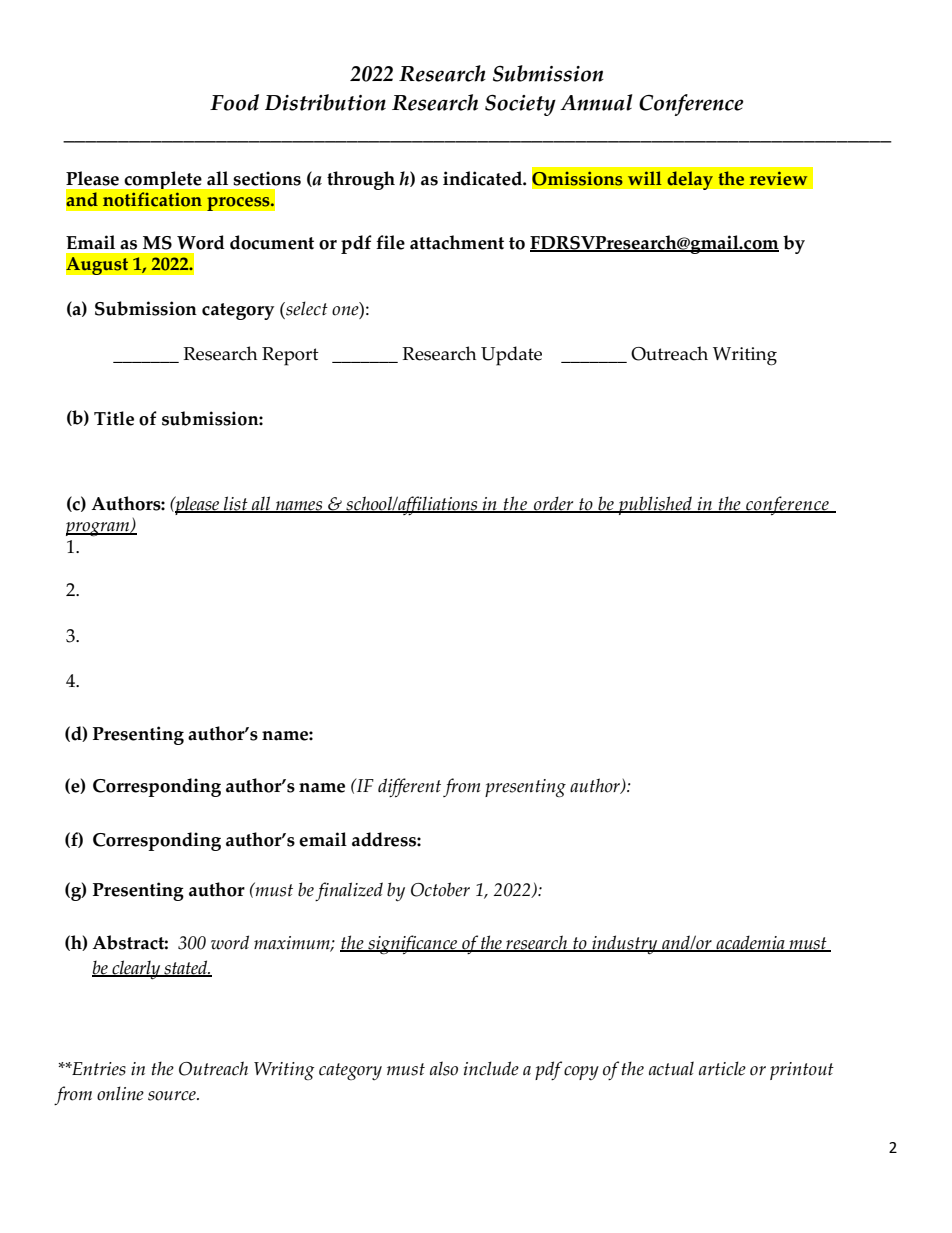  I want to click on also, so click(444, 1068).
